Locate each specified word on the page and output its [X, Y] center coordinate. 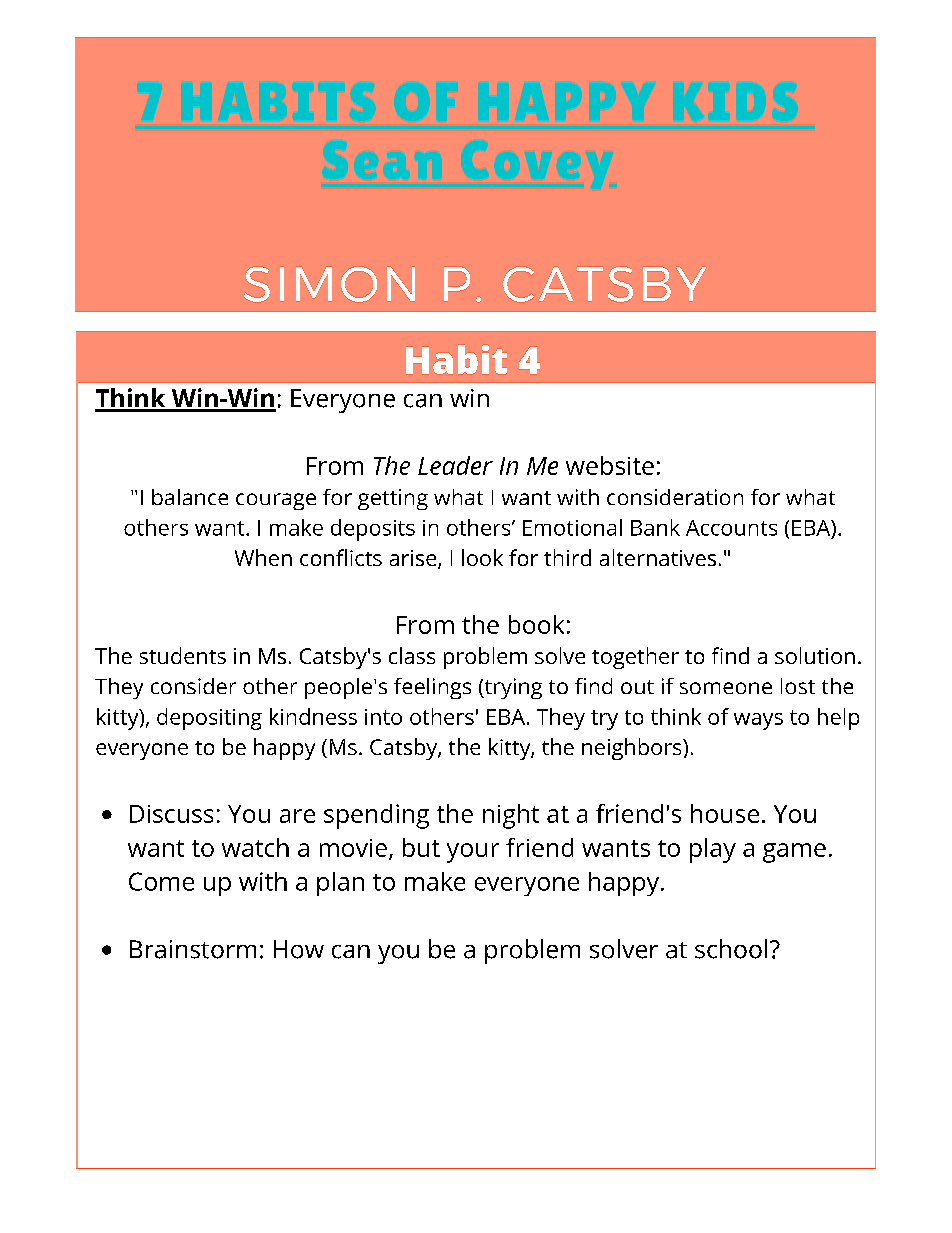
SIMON [329, 284]
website [610, 465]
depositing [209, 719]
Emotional [572, 527]
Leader [455, 465]
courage [276, 501]
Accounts [731, 528]
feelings [432, 688]
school [731, 949]
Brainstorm [193, 949]
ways [758, 721]
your [473, 853]
